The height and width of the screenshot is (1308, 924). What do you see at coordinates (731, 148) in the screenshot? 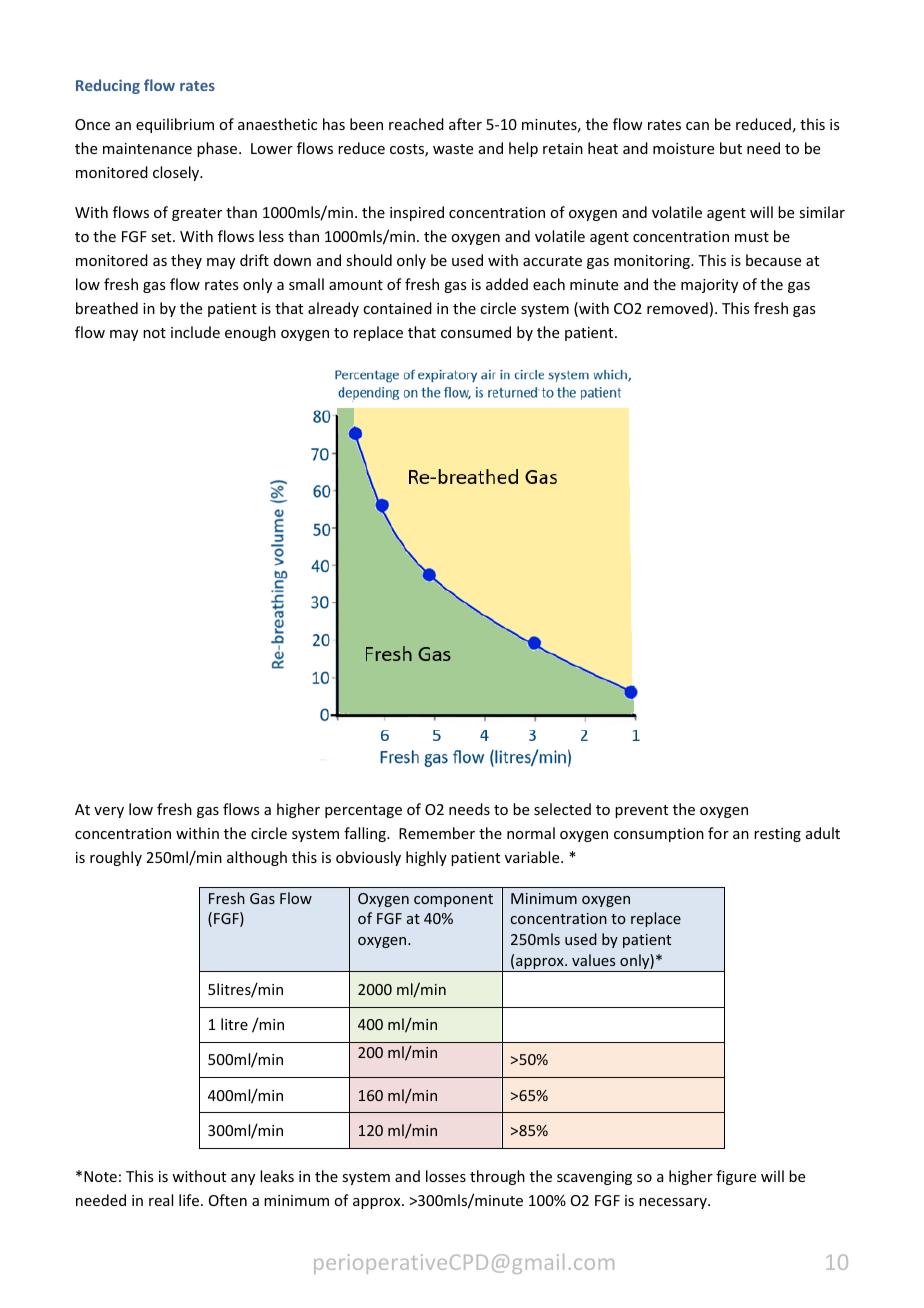
I see `but` at bounding box center [731, 148].
